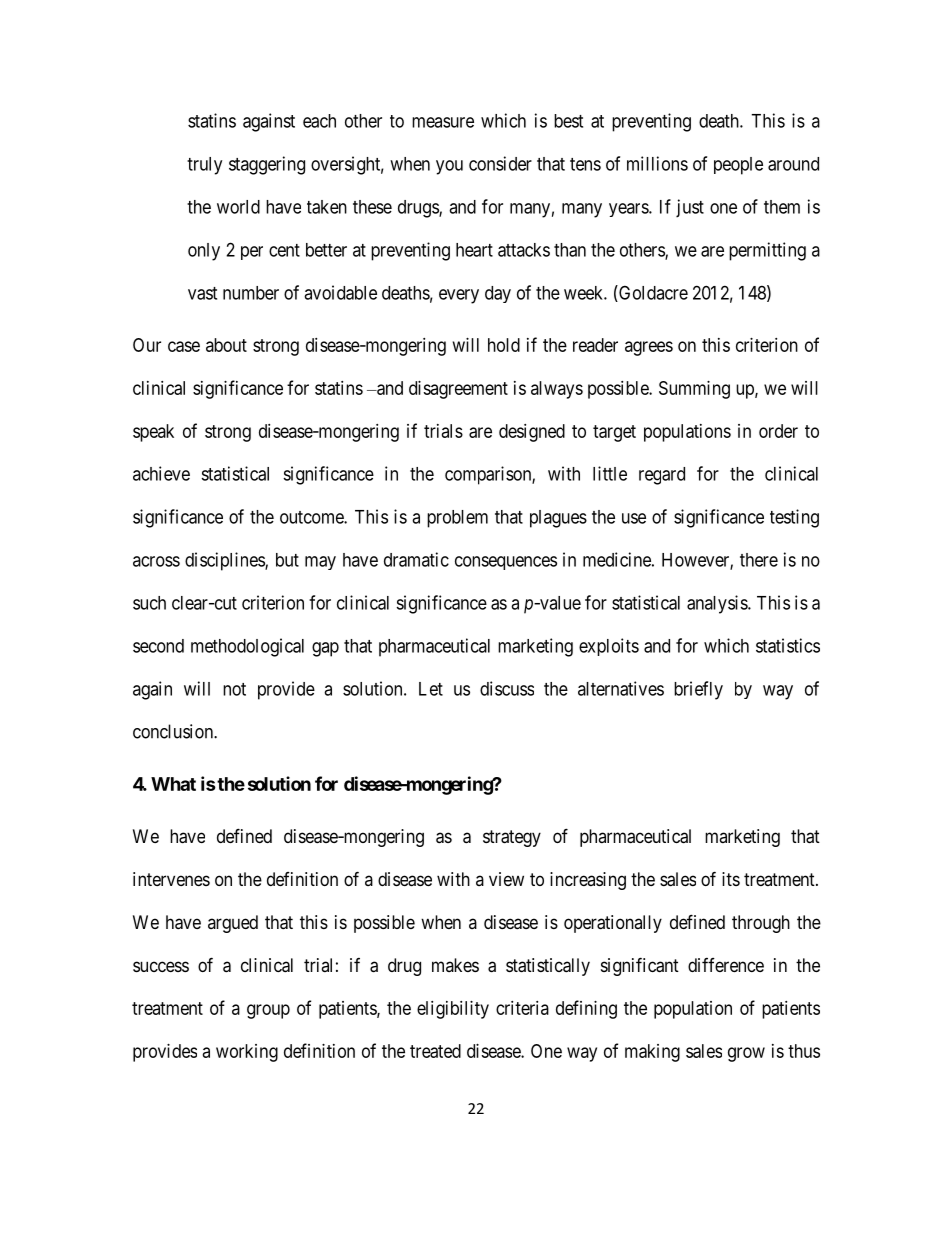 This screenshot has width=952, height=1233. What do you see at coordinates (204, 166) in the screenshot?
I see `truly` at bounding box center [204, 166].
